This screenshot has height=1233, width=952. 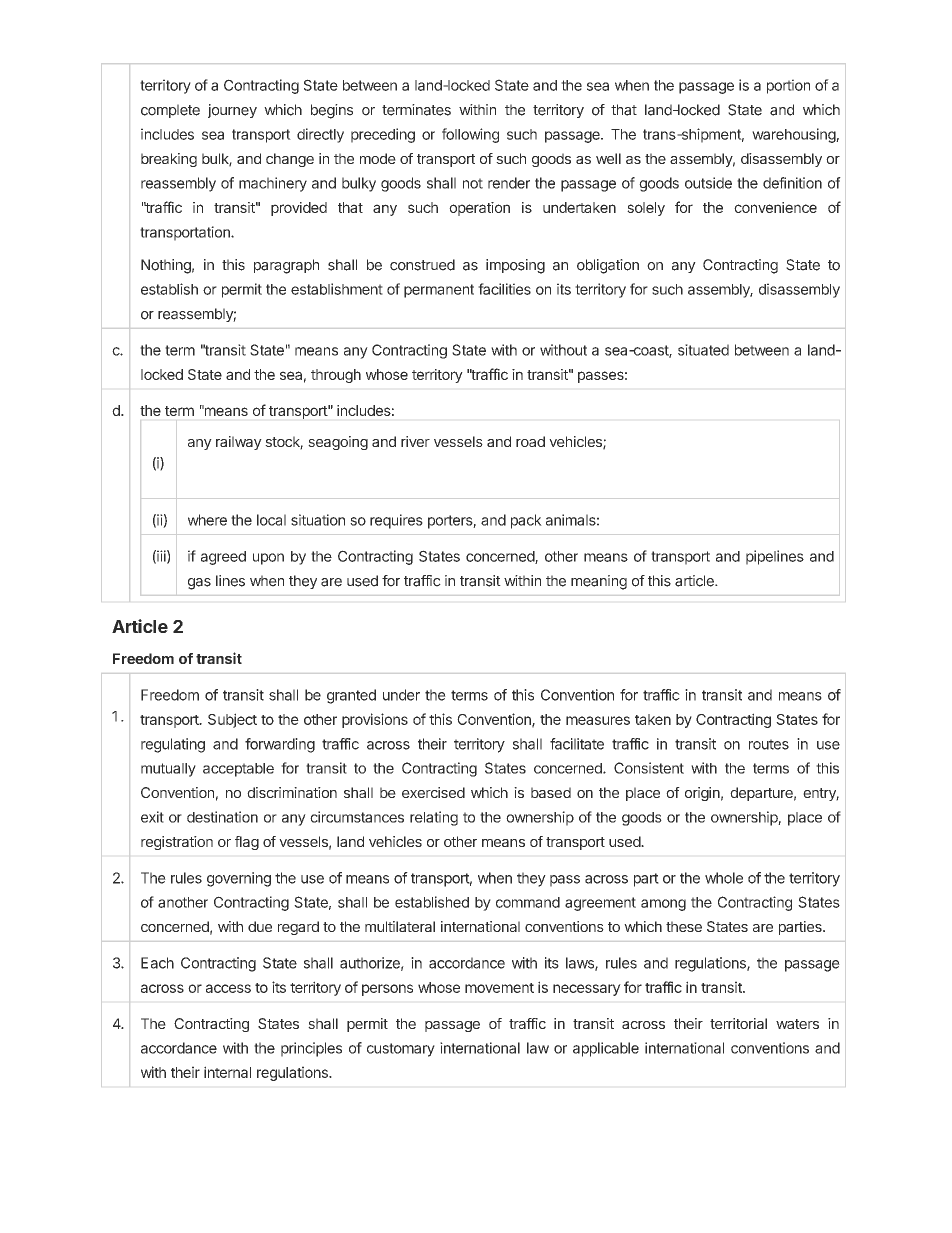 What do you see at coordinates (526, 521) in the screenshot?
I see `pack` at bounding box center [526, 521].
